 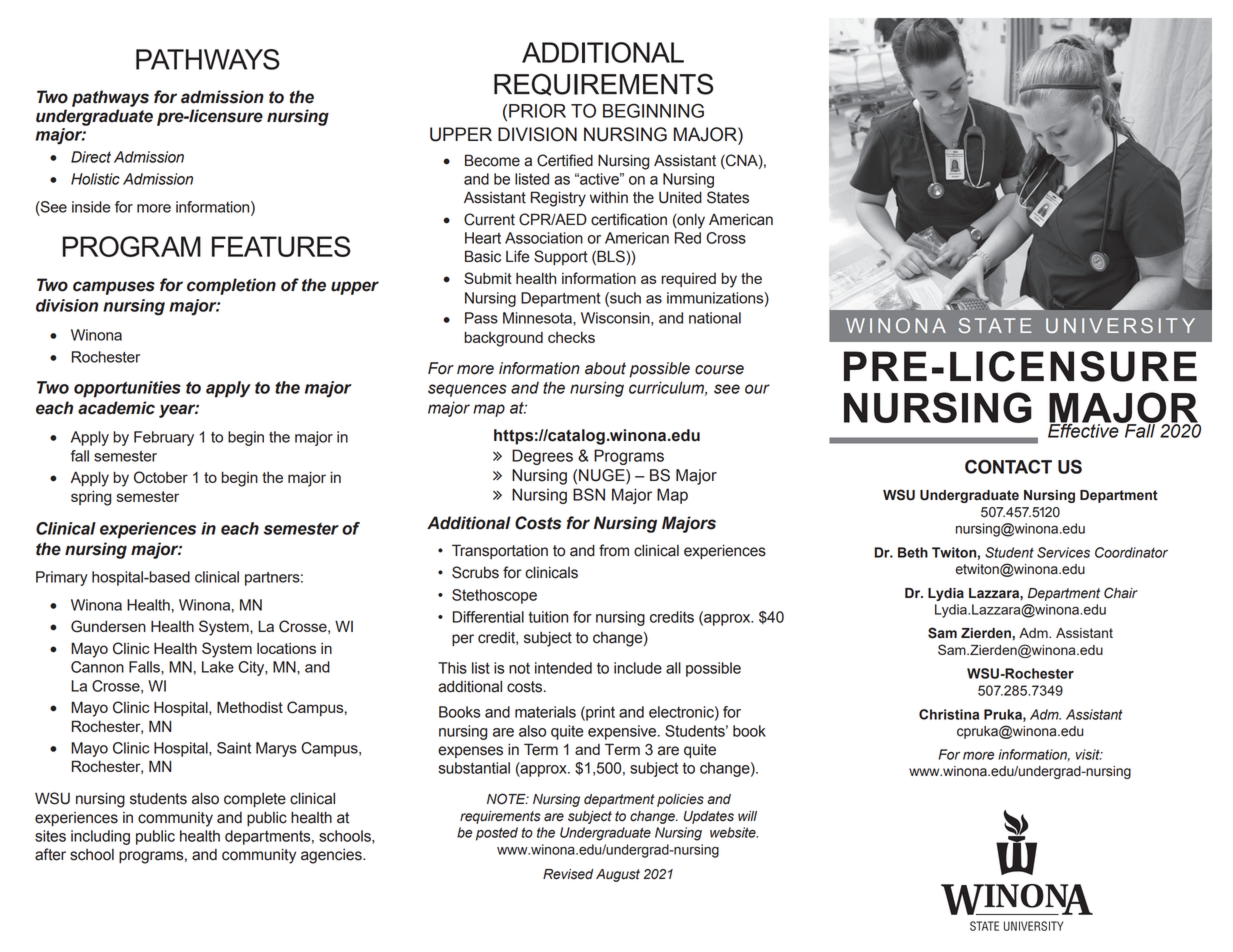 What do you see at coordinates (563, 668) in the screenshot?
I see `intended` at bounding box center [563, 668].
